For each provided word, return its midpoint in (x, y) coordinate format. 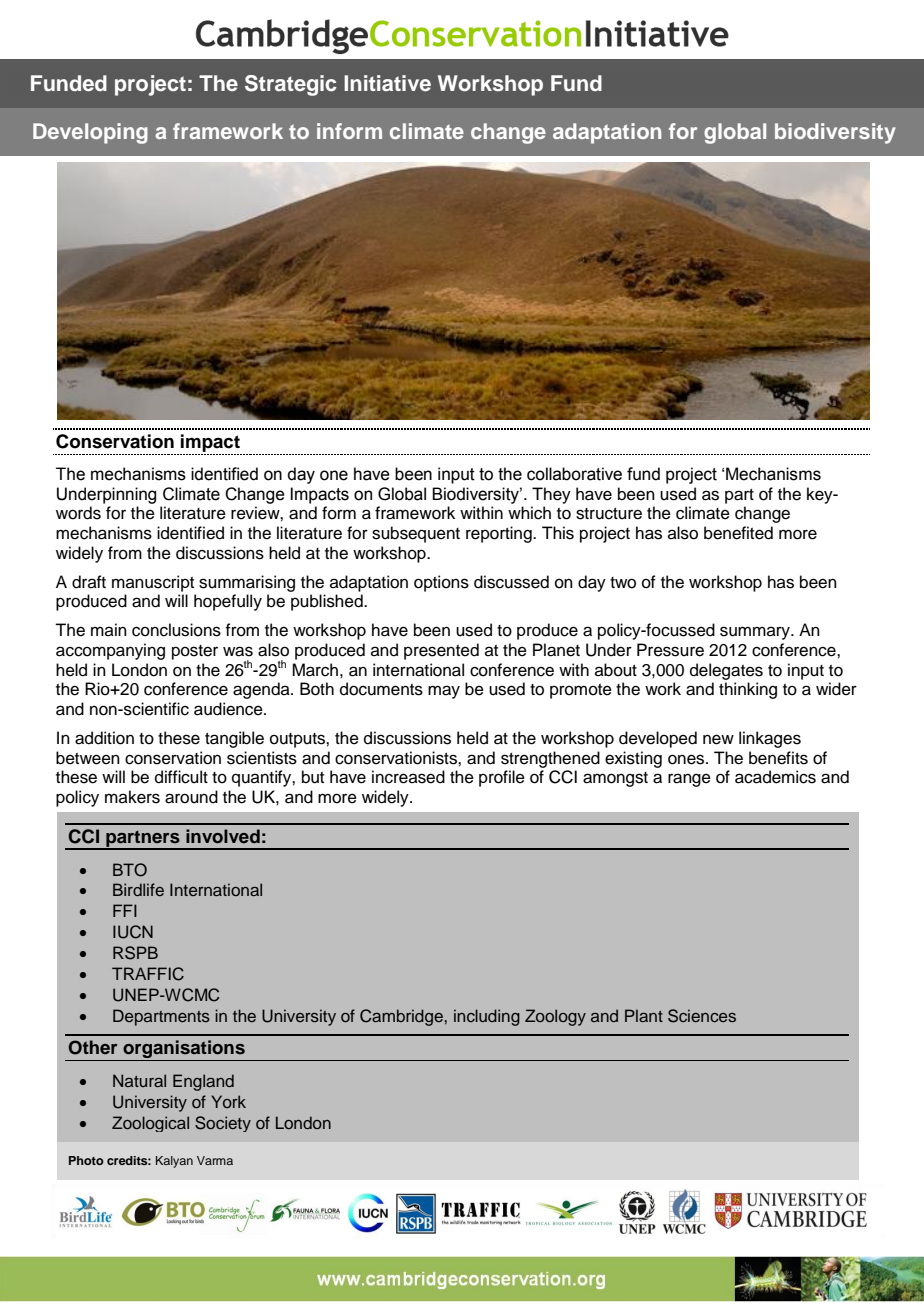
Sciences (702, 1016)
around (191, 797)
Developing (90, 133)
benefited (738, 533)
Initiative (387, 83)
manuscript (153, 583)
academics (775, 777)
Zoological (150, 1124)
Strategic (291, 85)
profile (502, 778)
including (487, 1017)
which (529, 513)
